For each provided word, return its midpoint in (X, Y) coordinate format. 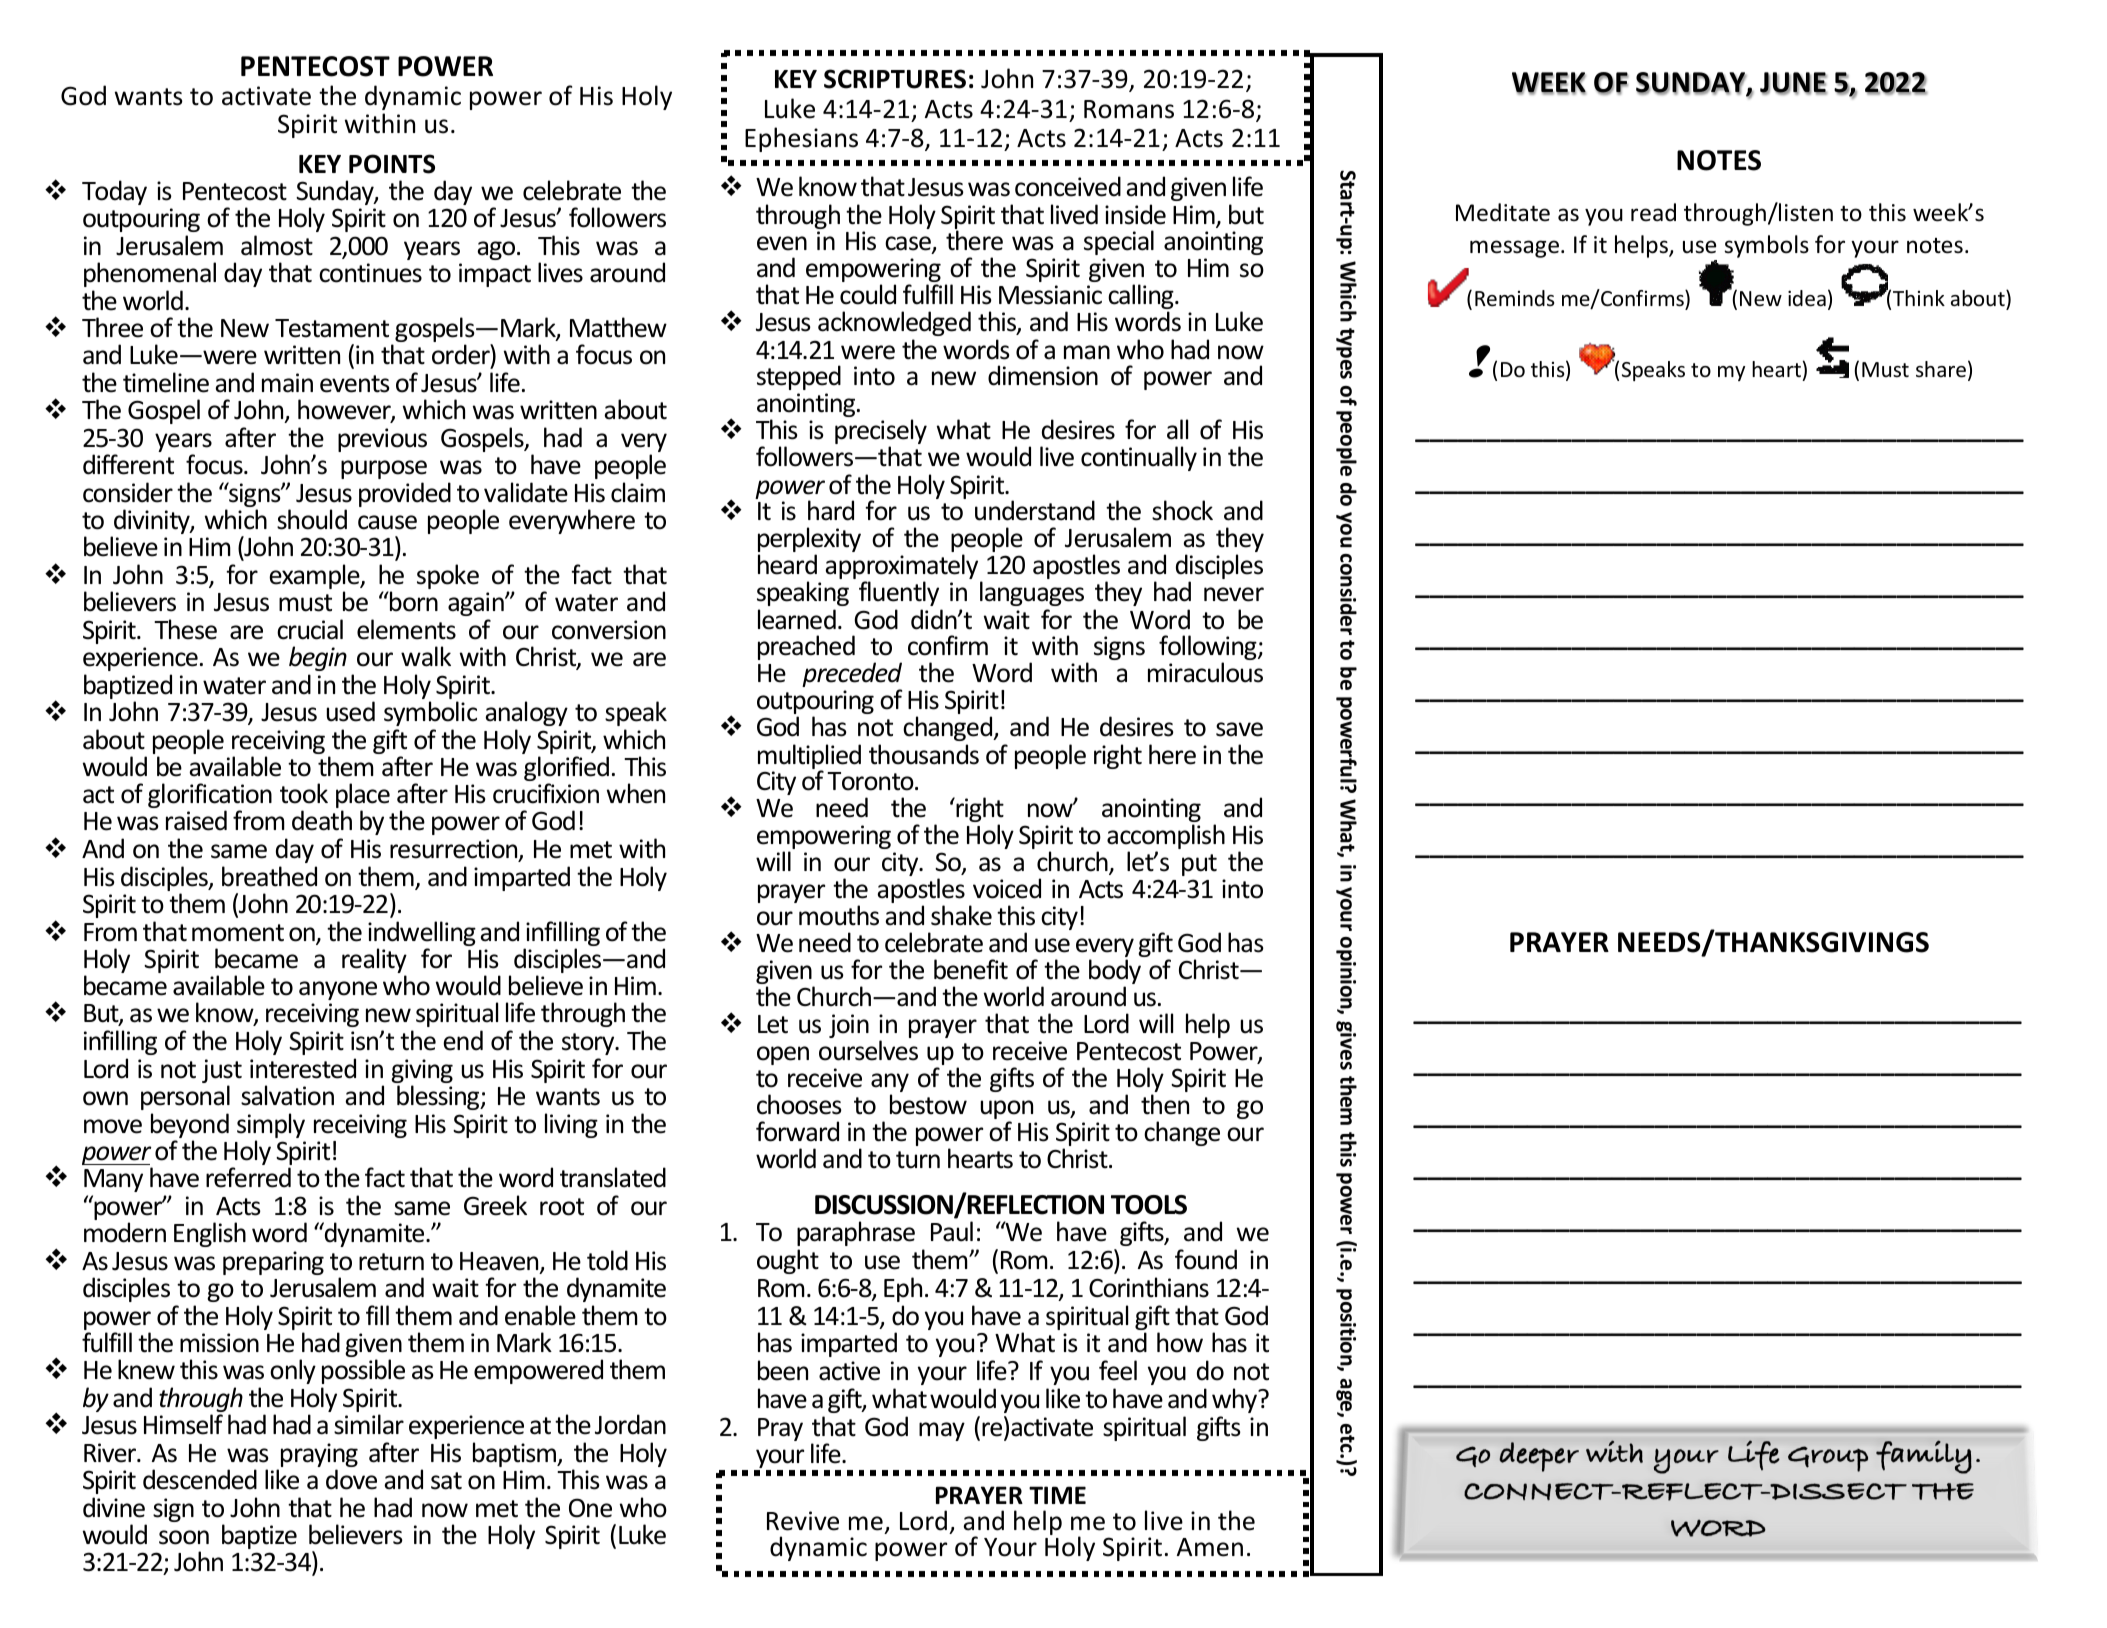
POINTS (392, 164)
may (942, 1431)
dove (351, 1479)
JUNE (1793, 83)
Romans (1129, 109)
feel (1118, 1370)
